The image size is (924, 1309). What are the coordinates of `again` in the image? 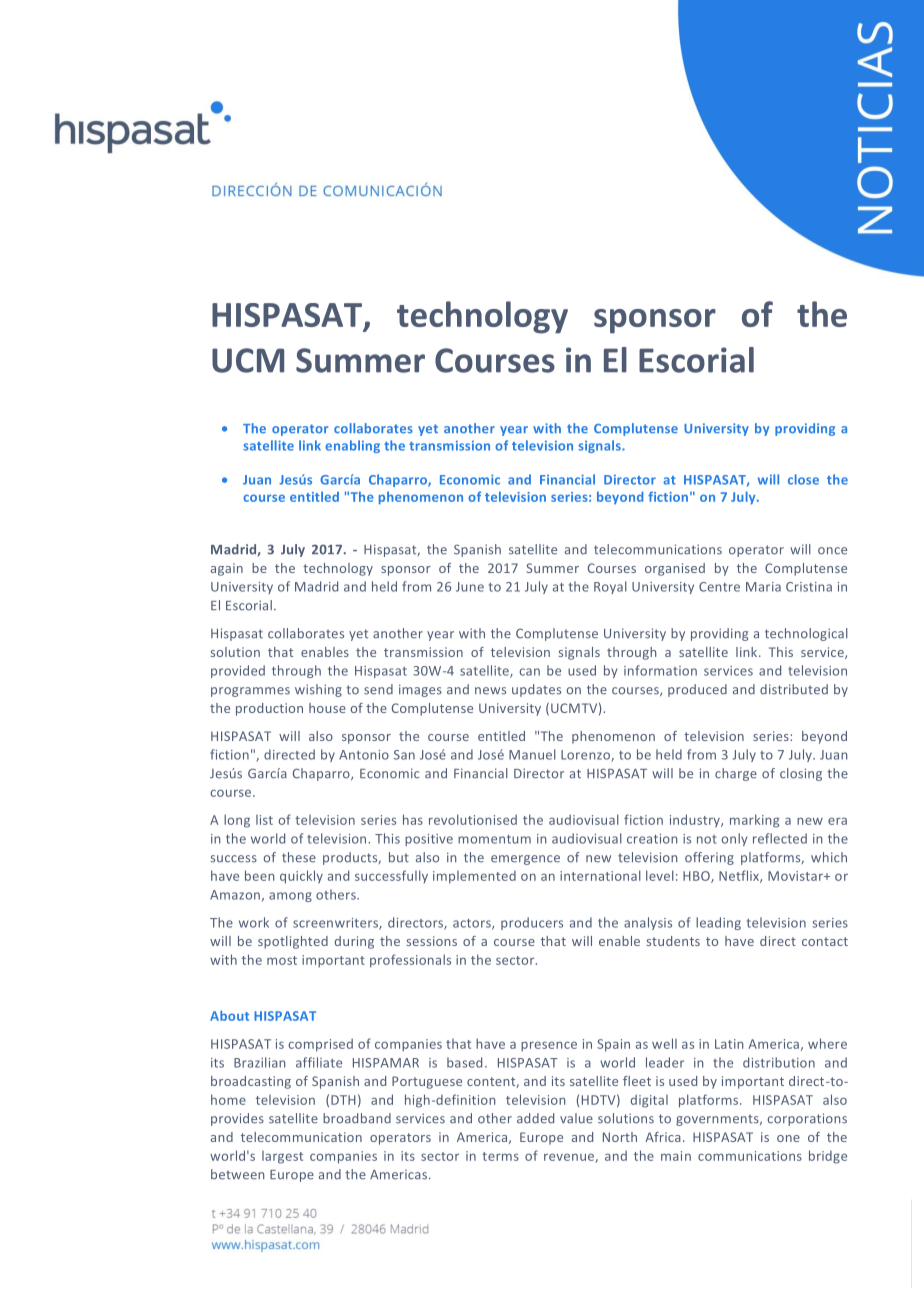 It's located at (227, 569).
